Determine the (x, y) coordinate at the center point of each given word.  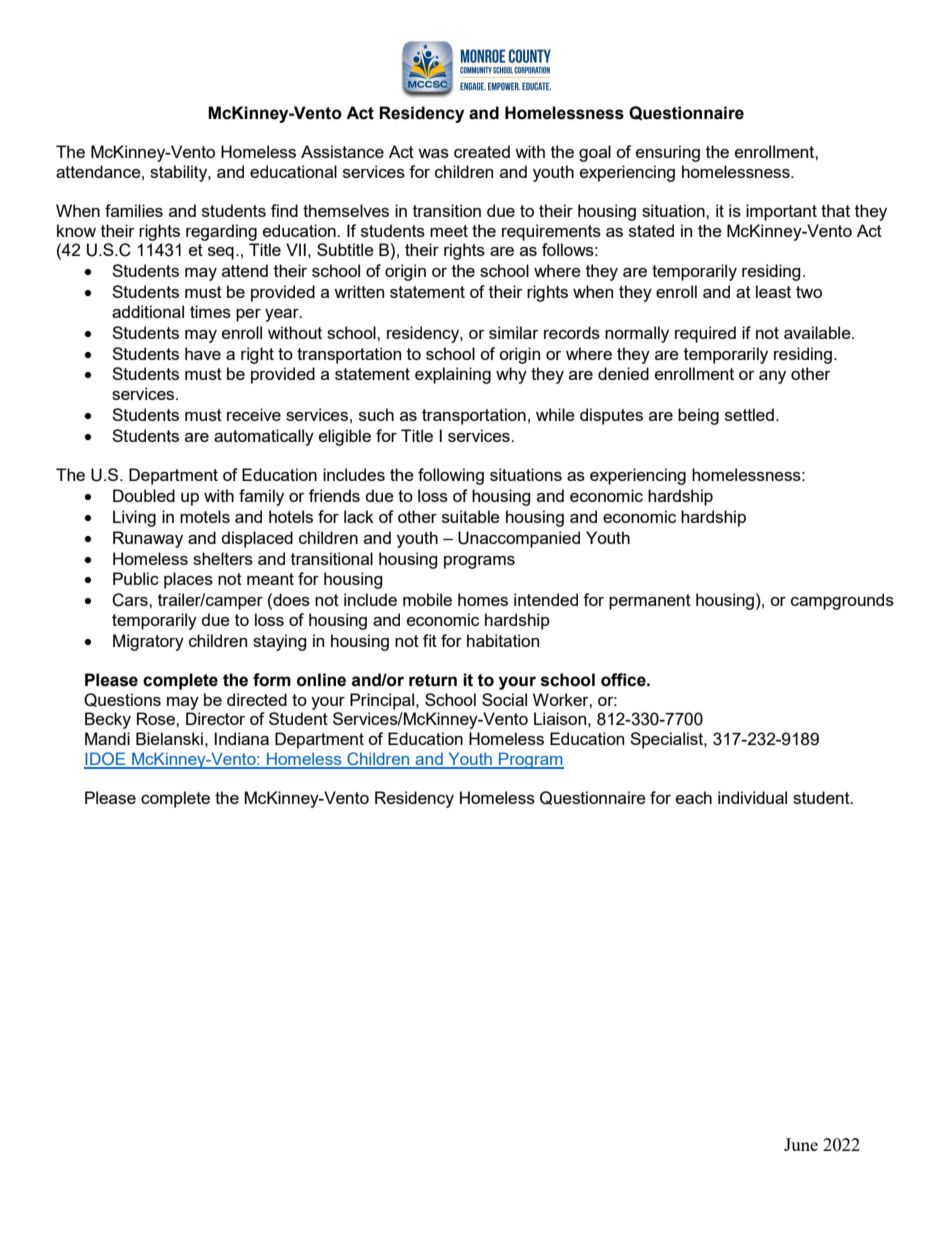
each (694, 797)
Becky (108, 720)
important (781, 212)
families (134, 210)
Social (504, 699)
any (772, 377)
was (433, 153)
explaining (453, 375)
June (801, 1144)
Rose (157, 718)
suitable (471, 516)
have (203, 353)
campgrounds (842, 601)
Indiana (242, 738)
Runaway (148, 539)
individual (752, 797)
